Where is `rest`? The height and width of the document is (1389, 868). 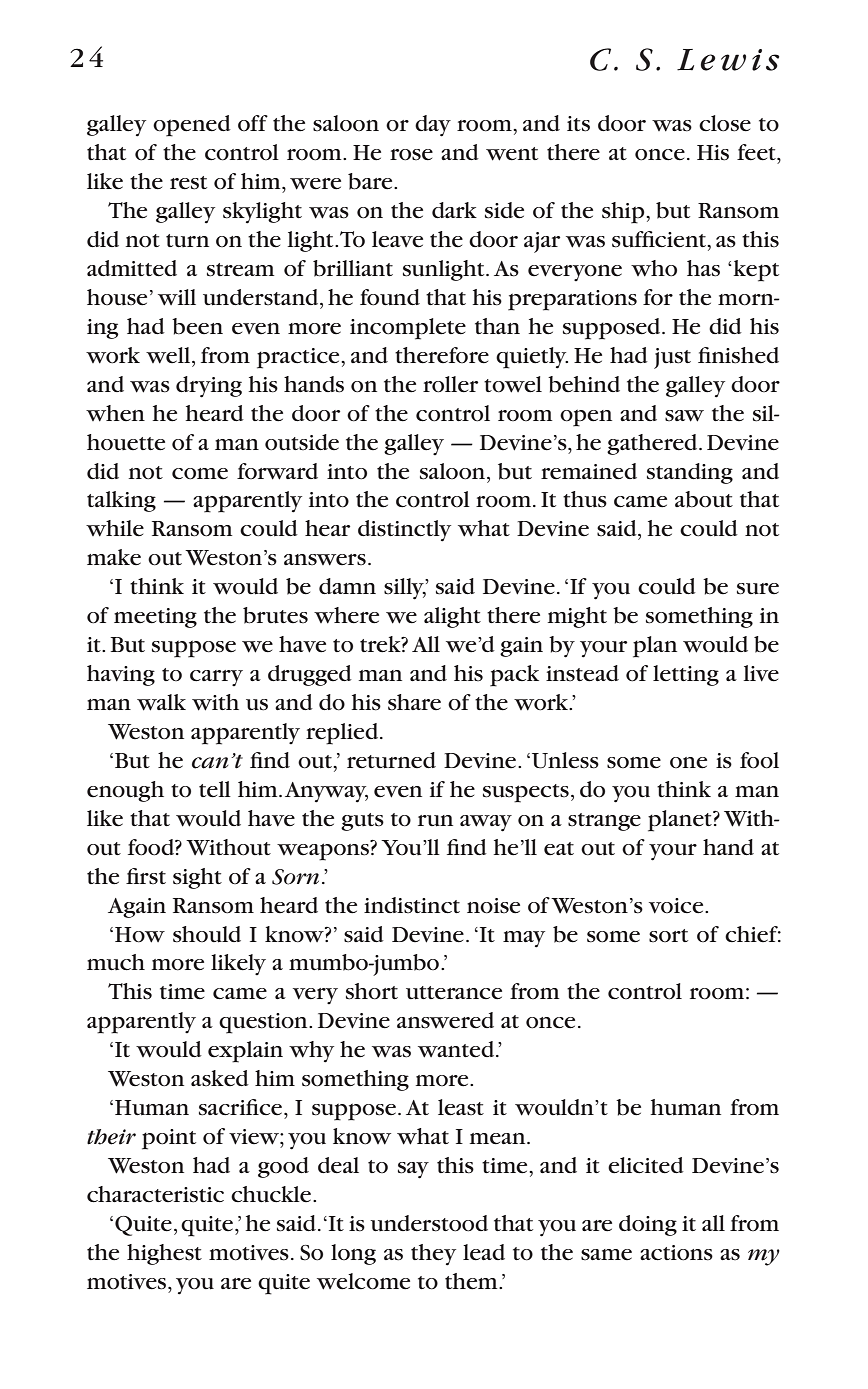
rest is located at coordinates (188, 183).
